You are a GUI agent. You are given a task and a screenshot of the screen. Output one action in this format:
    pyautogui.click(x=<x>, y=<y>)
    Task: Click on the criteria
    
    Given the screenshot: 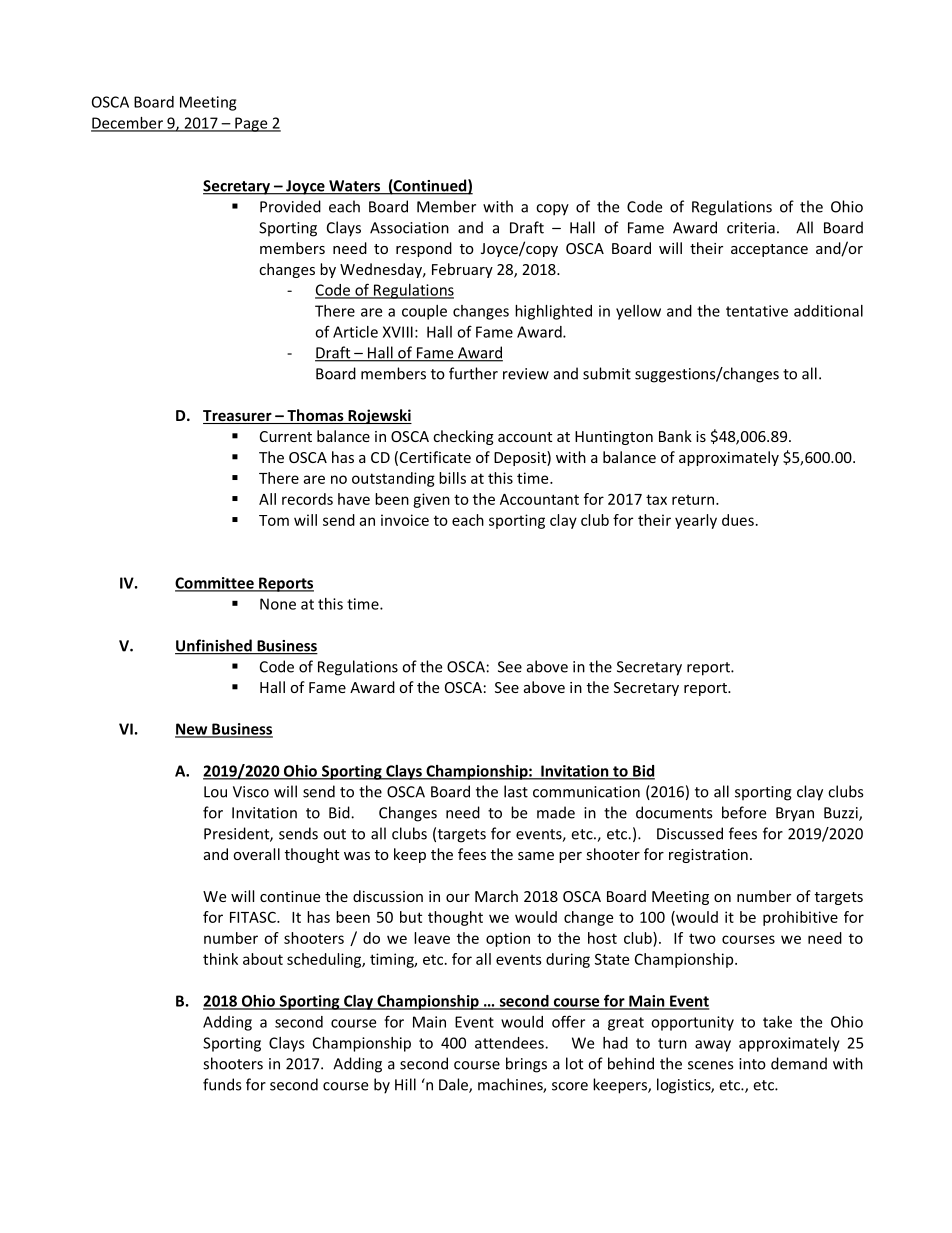 What is the action you would take?
    pyautogui.click(x=751, y=228)
